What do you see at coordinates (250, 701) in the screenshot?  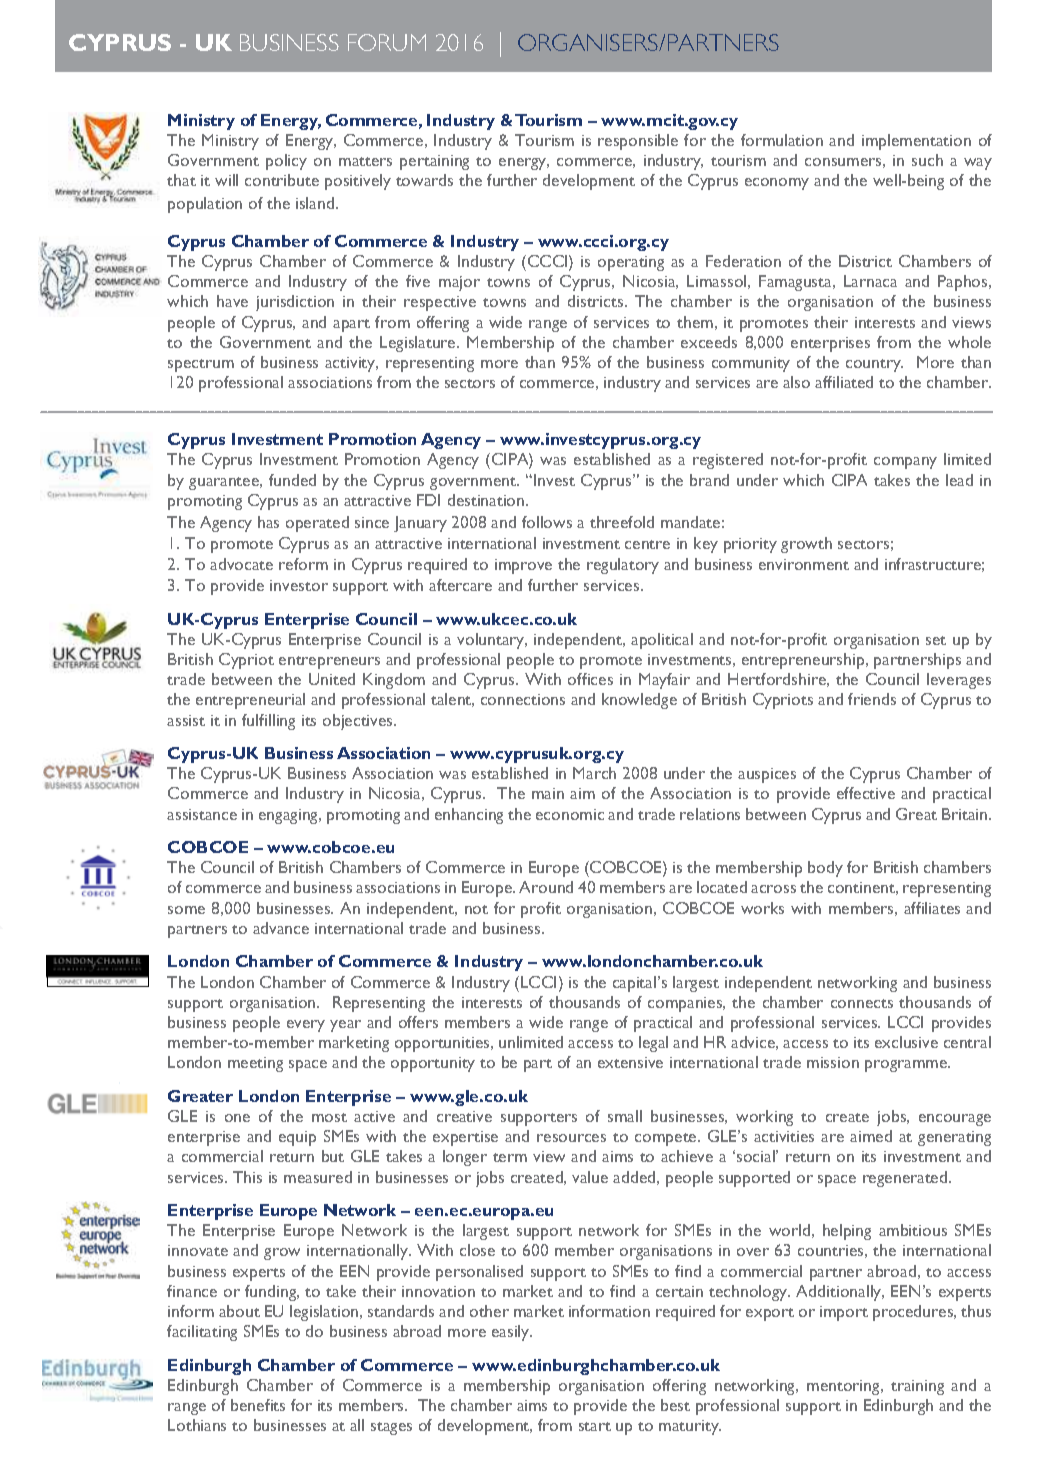 I see `entrepreneurial` at bounding box center [250, 701].
